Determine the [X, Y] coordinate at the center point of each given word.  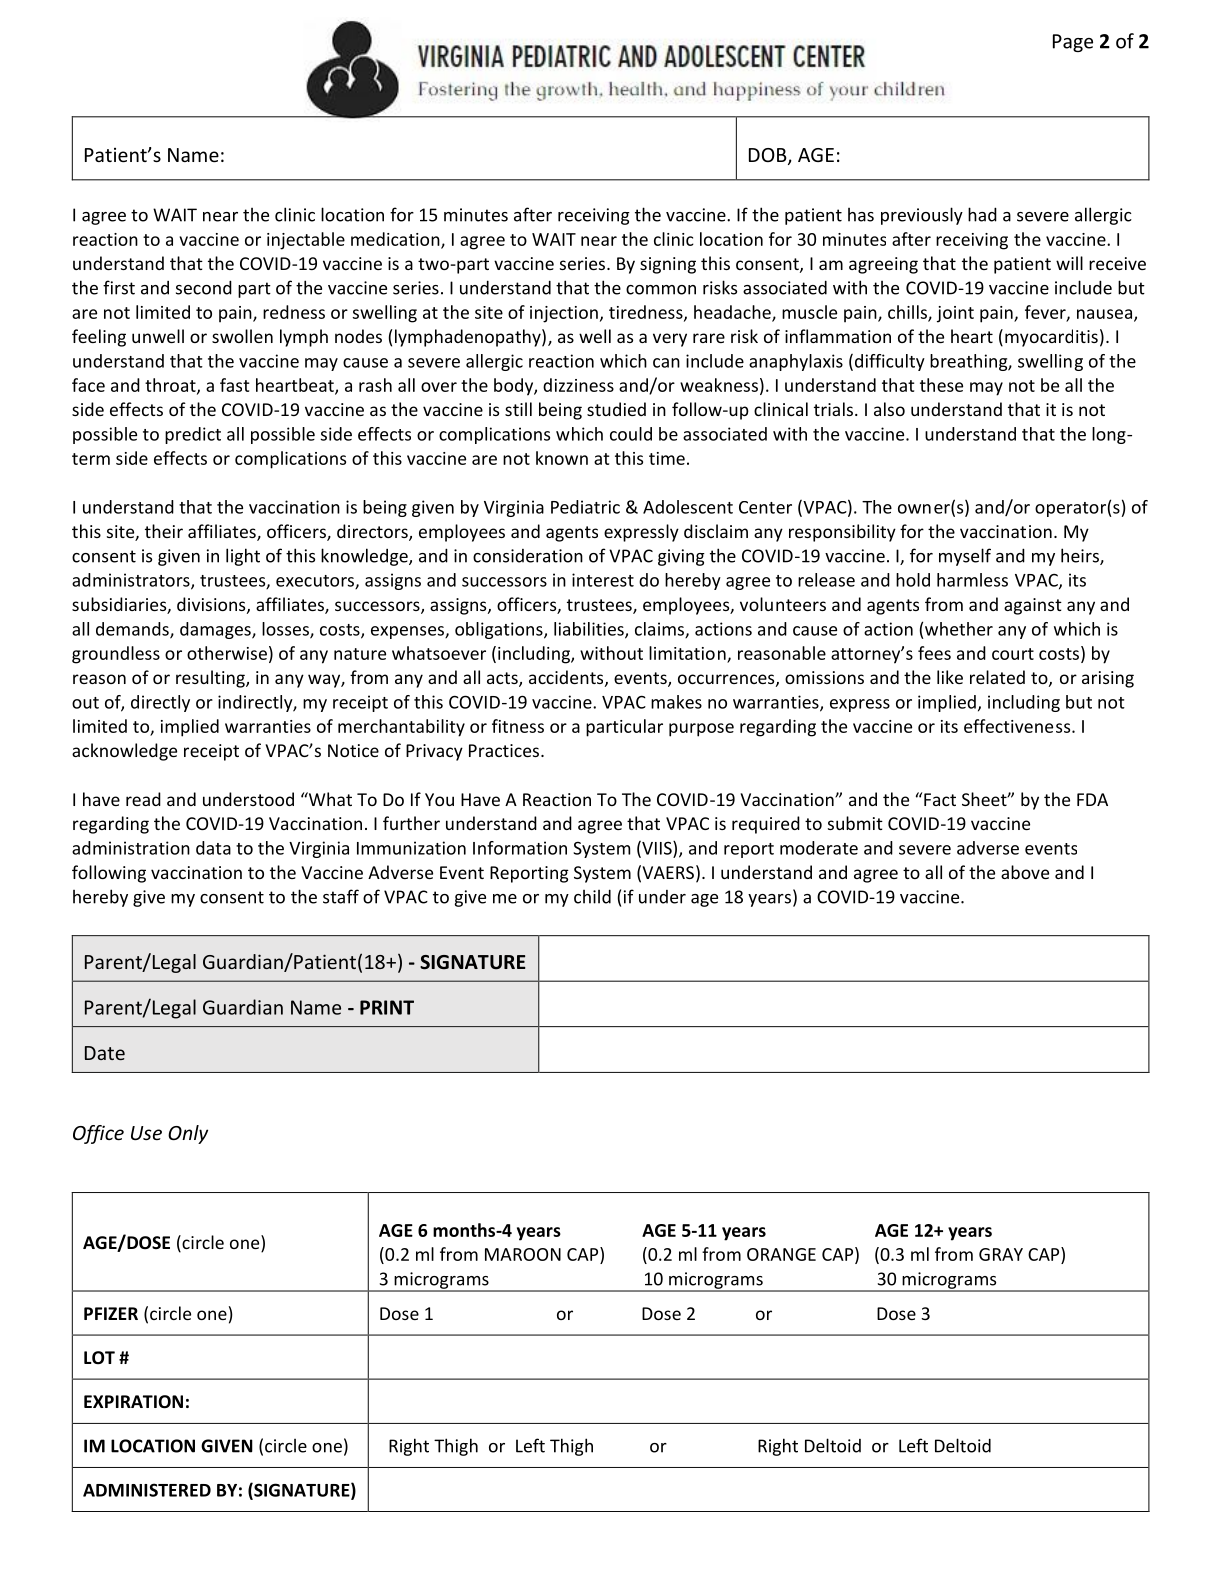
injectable [306, 241]
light [243, 557]
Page [1073, 43]
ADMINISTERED [147, 1490]
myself [965, 557]
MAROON [523, 1254]
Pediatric [585, 507]
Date [105, 1053]
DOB [769, 156]
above [1025, 872]
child [592, 896]
